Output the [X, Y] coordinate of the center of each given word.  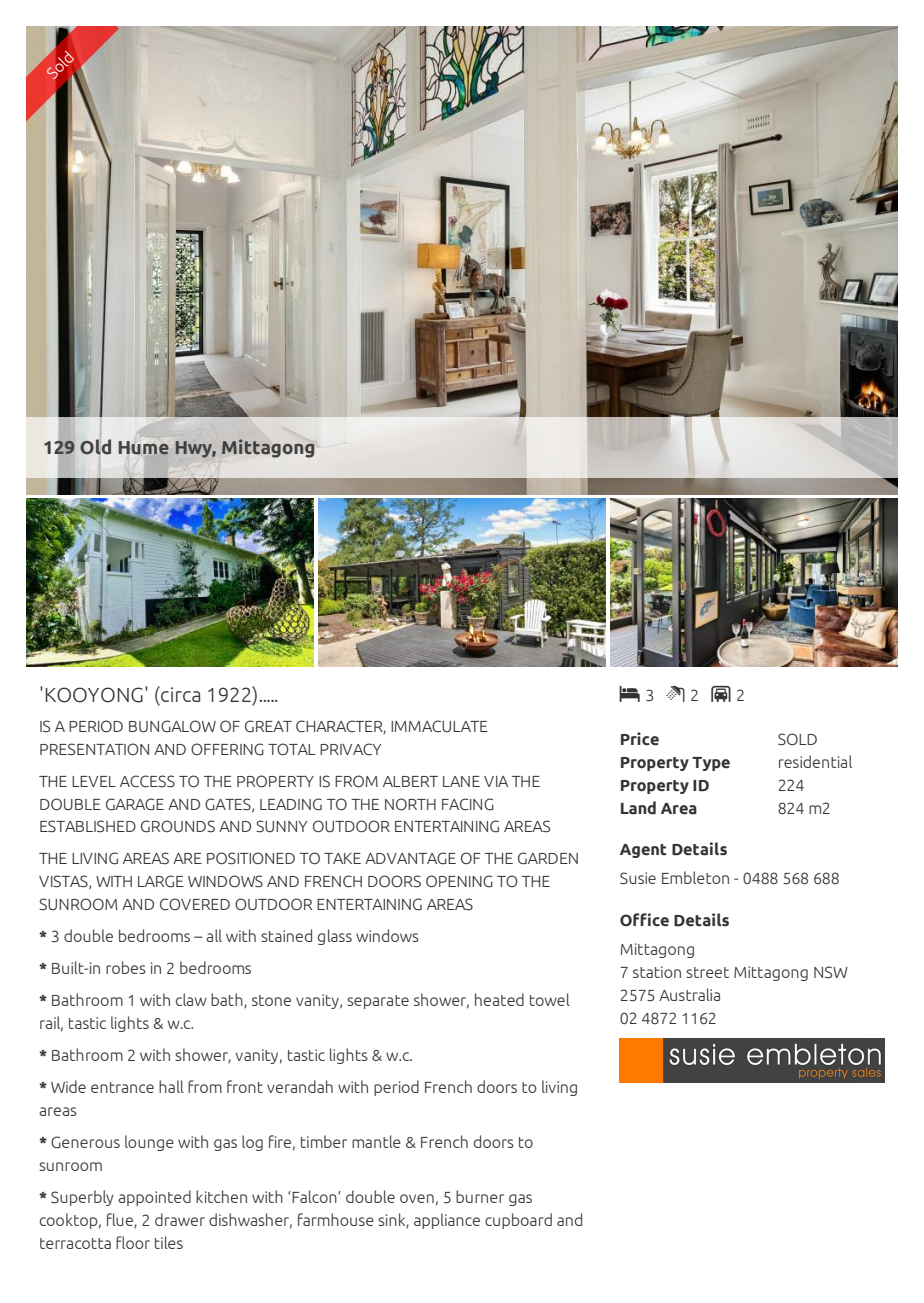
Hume [144, 448]
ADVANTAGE [410, 858]
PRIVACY [350, 749]
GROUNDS [178, 826]
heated [499, 999]
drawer [180, 1219]
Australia [689, 994]
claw [191, 999]
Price [640, 739]
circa [179, 694]
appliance [447, 1221]
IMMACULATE [439, 726]
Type [711, 764]
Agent [643, 851]
